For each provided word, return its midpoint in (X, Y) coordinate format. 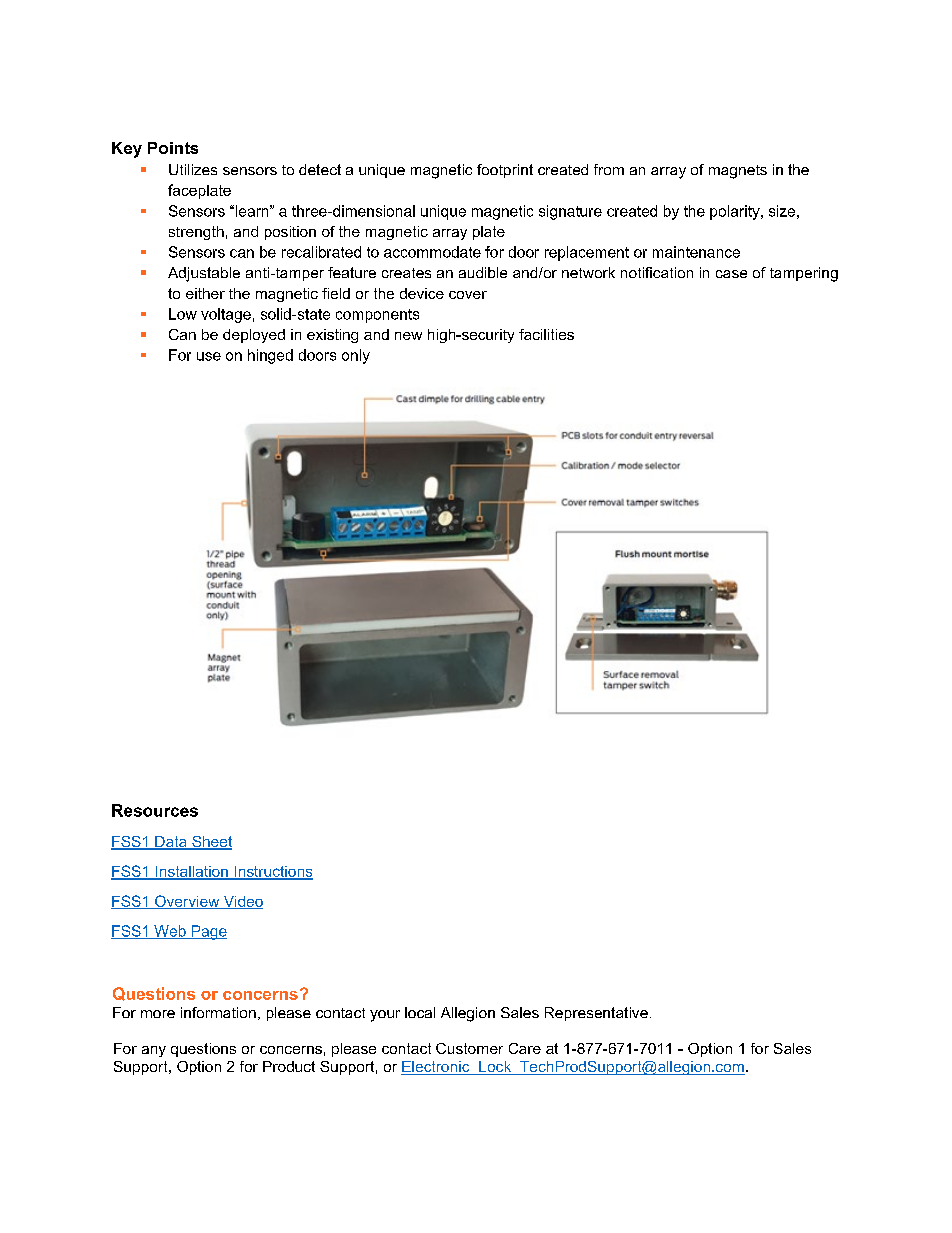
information (218, 1012)
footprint (505, 171)
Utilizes (193, 169)
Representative (596, 1014)
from (609, 169)
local (420, 1012)
